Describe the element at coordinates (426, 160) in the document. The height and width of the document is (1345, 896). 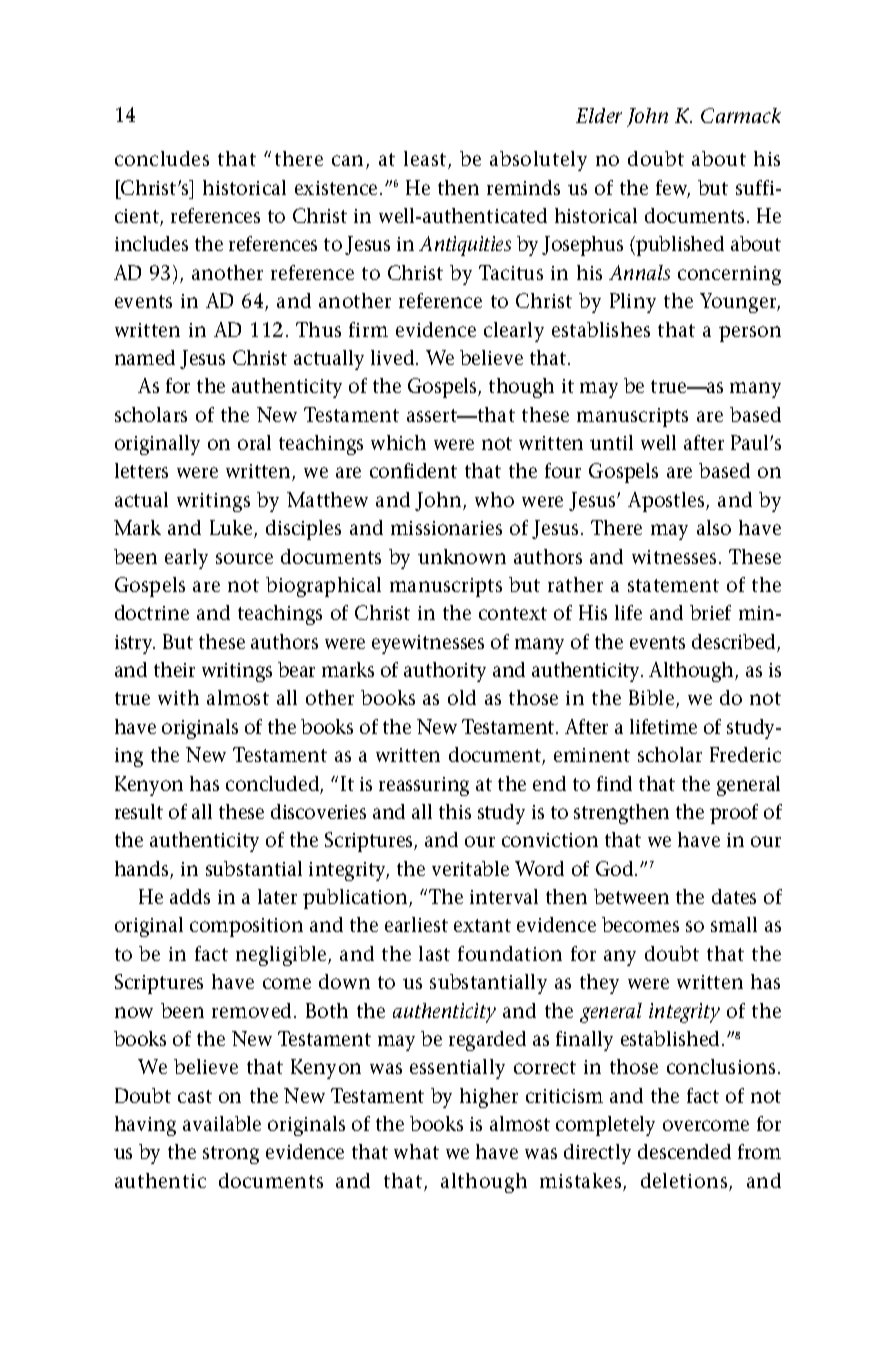
I see `least` at that location.
